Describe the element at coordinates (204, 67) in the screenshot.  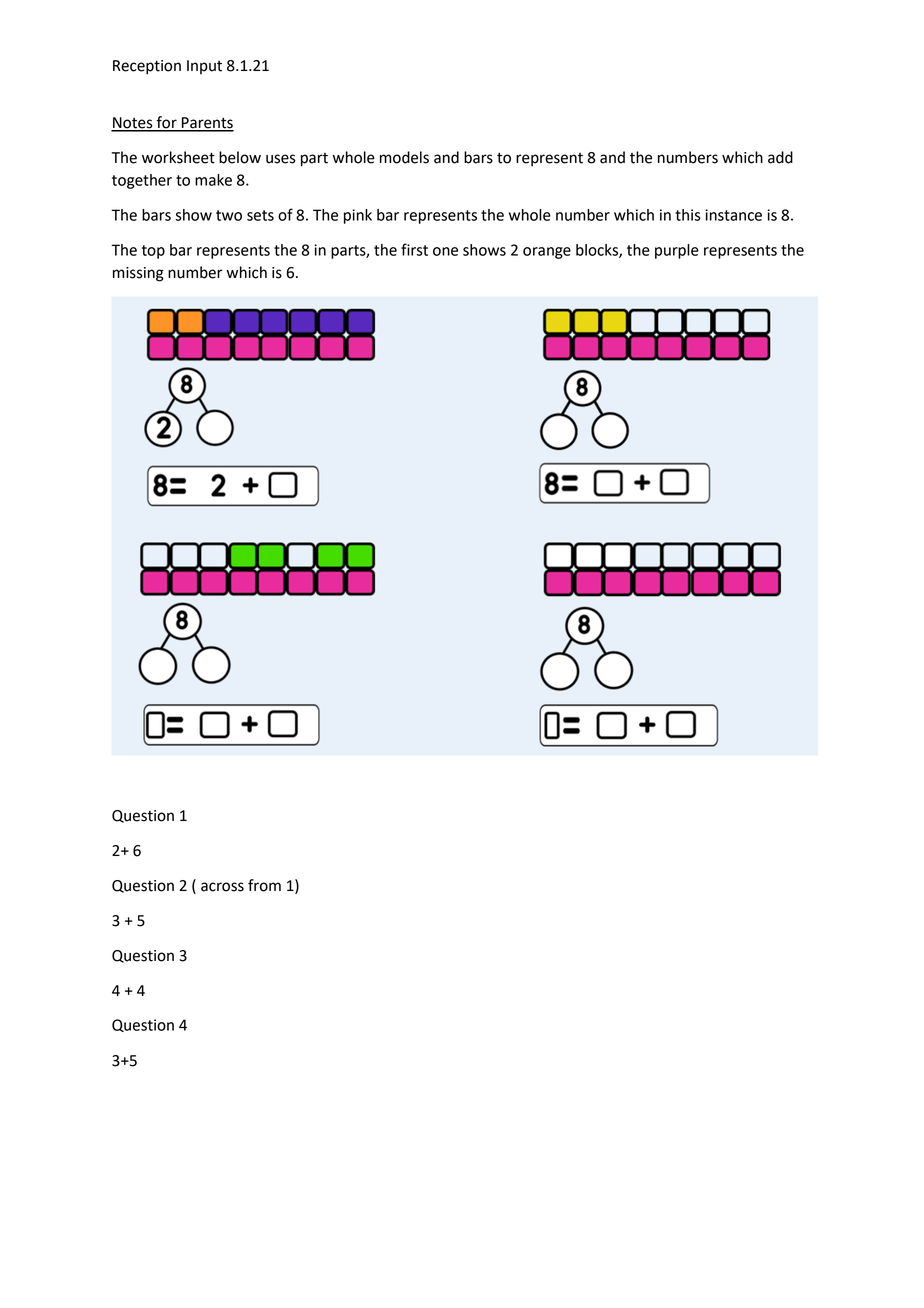
I see `Input` at that location.
